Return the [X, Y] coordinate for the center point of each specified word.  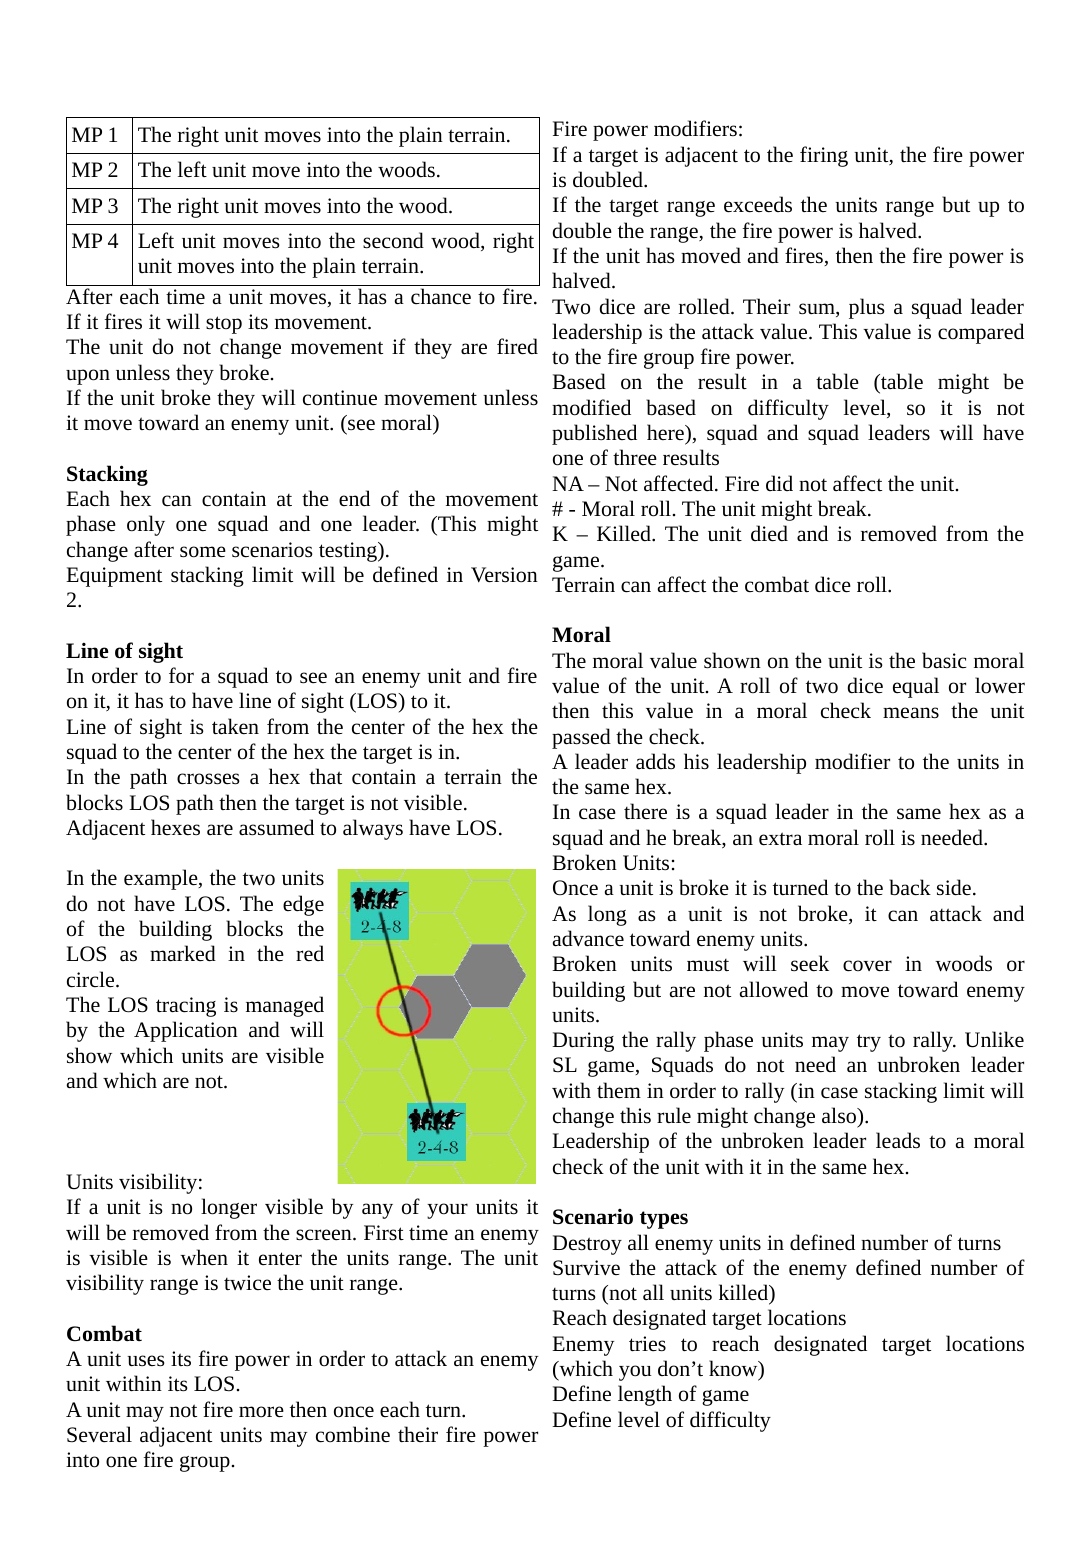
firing [824, 156]
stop [224, 325]
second [393, 240]
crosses [208, 779]
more [261, 1412]
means [911, 713]
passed [581, 738]
